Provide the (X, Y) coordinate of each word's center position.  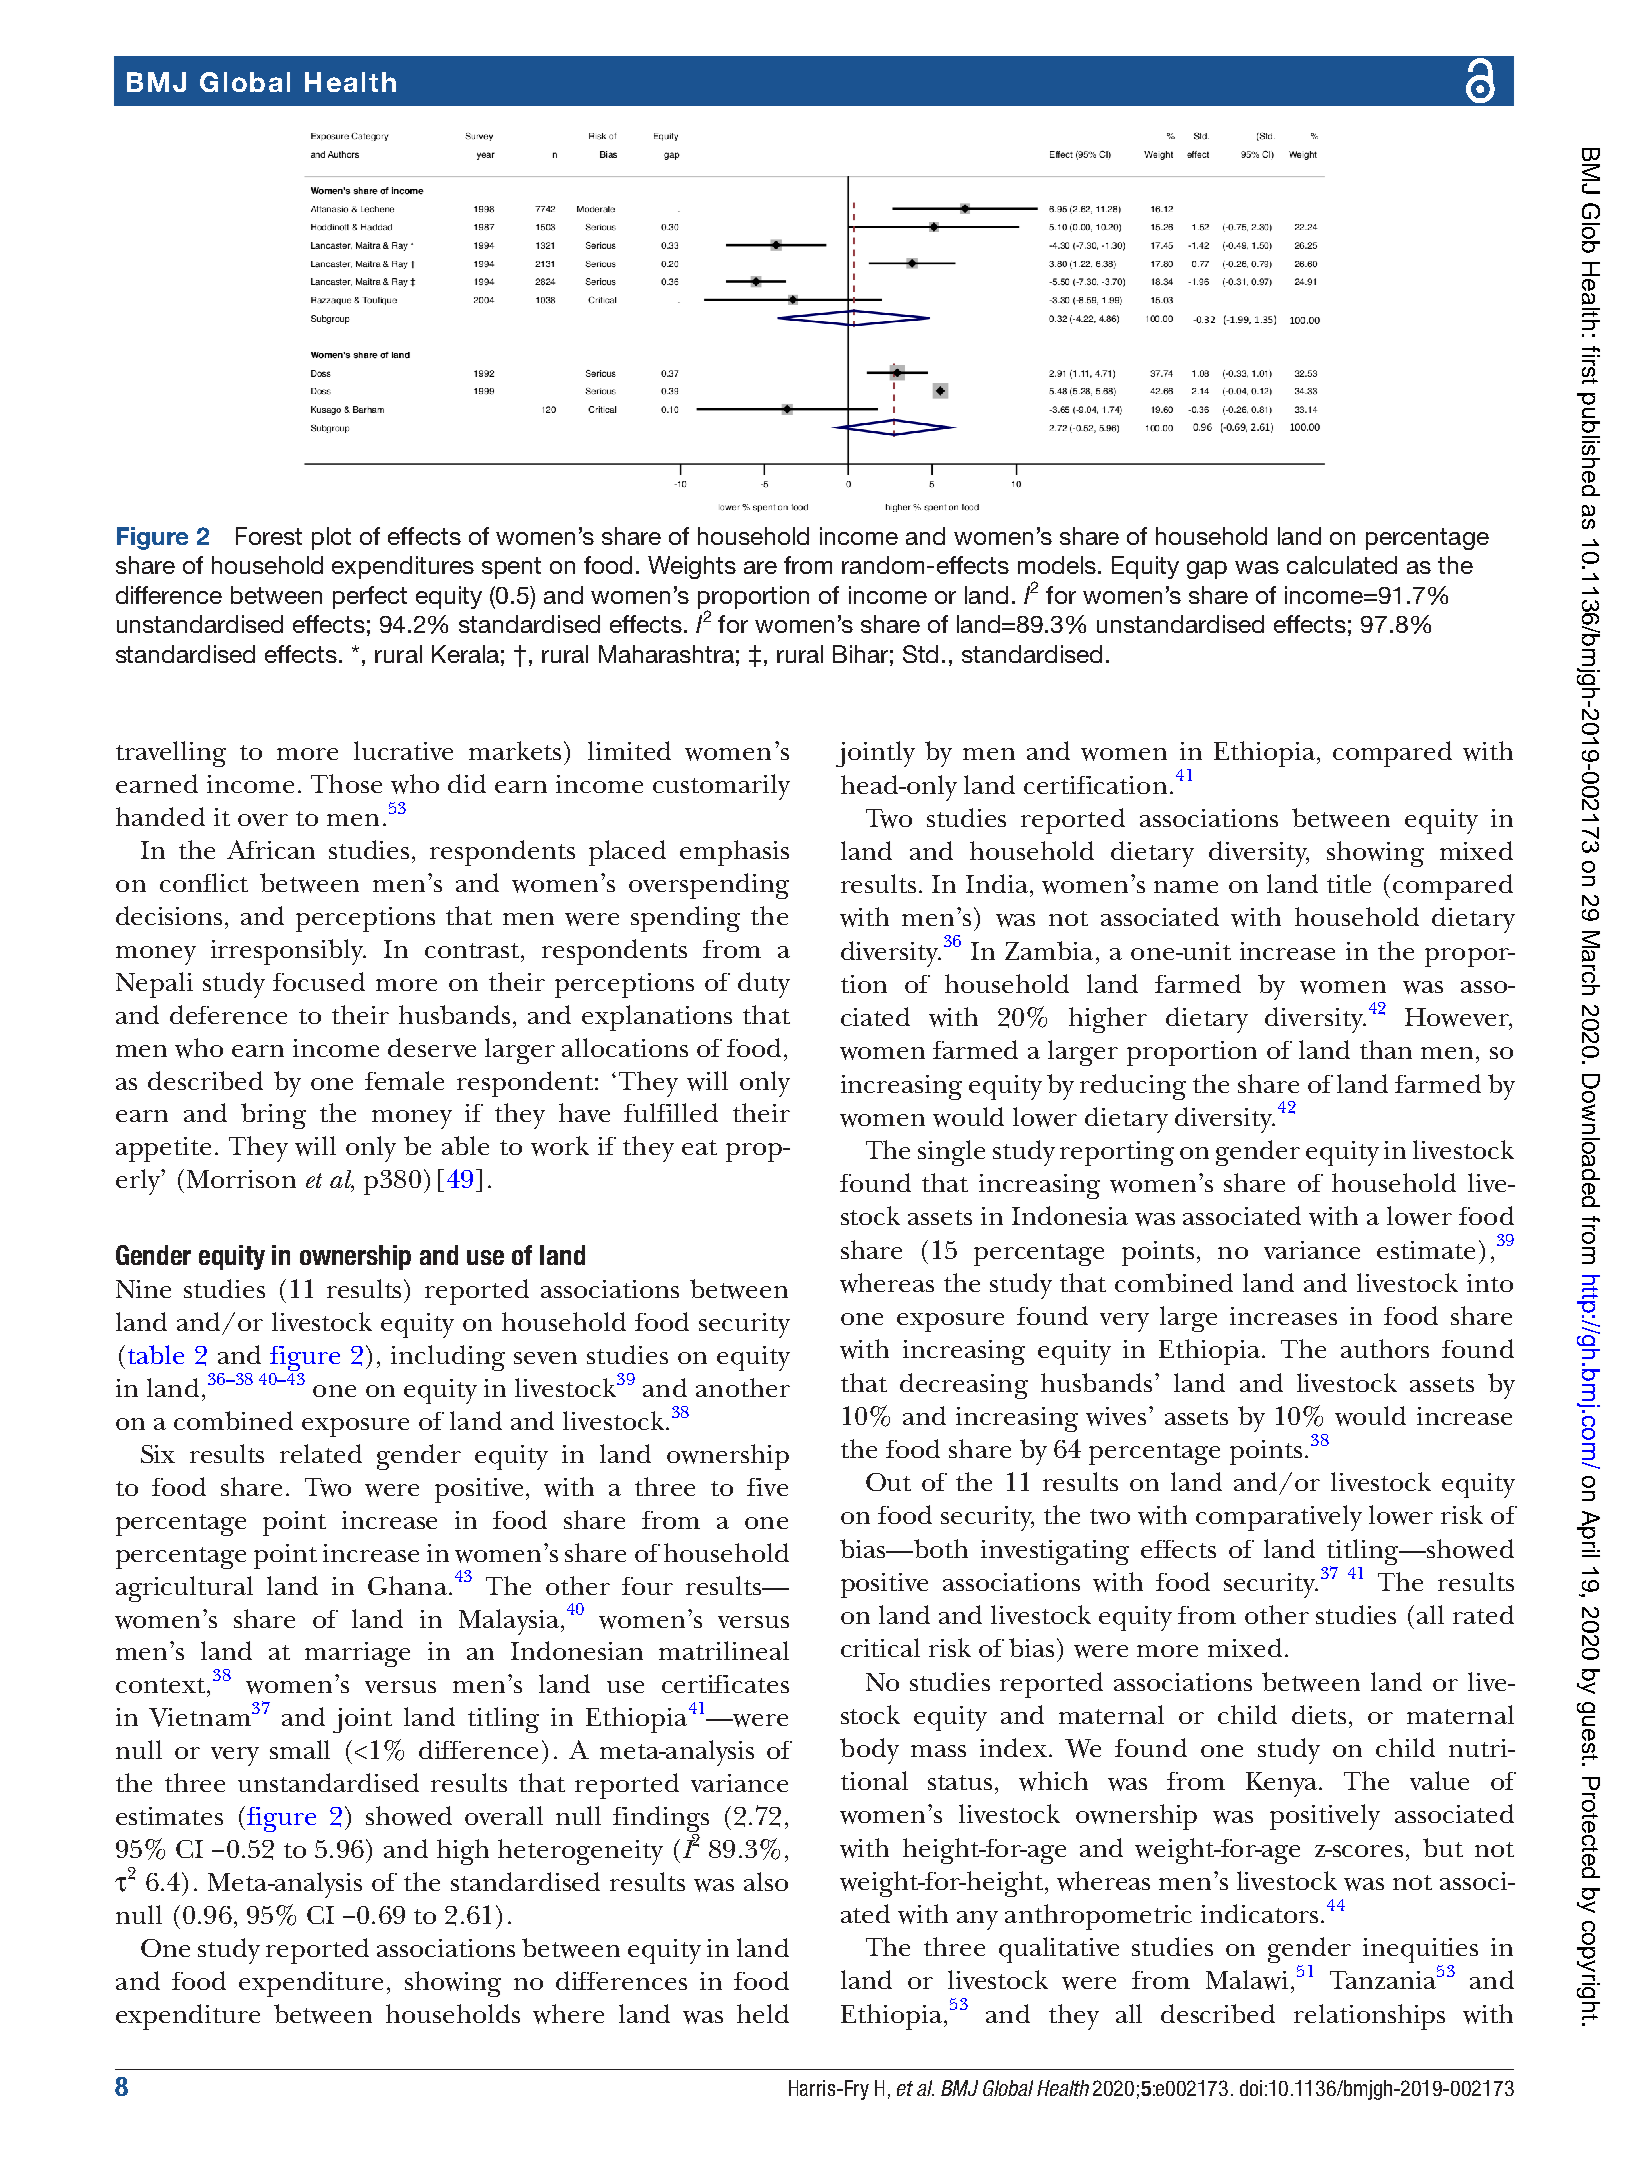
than (1386, 1049)
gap (1207, 570)
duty (764, 985)
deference (228, 1014)
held (763, 2013)
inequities (1420, 1952)
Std (920, 654)
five (767, 1487)
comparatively (1279, 1518)
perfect (370, 597)
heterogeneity (580, 1852)
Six (158, 1454)
